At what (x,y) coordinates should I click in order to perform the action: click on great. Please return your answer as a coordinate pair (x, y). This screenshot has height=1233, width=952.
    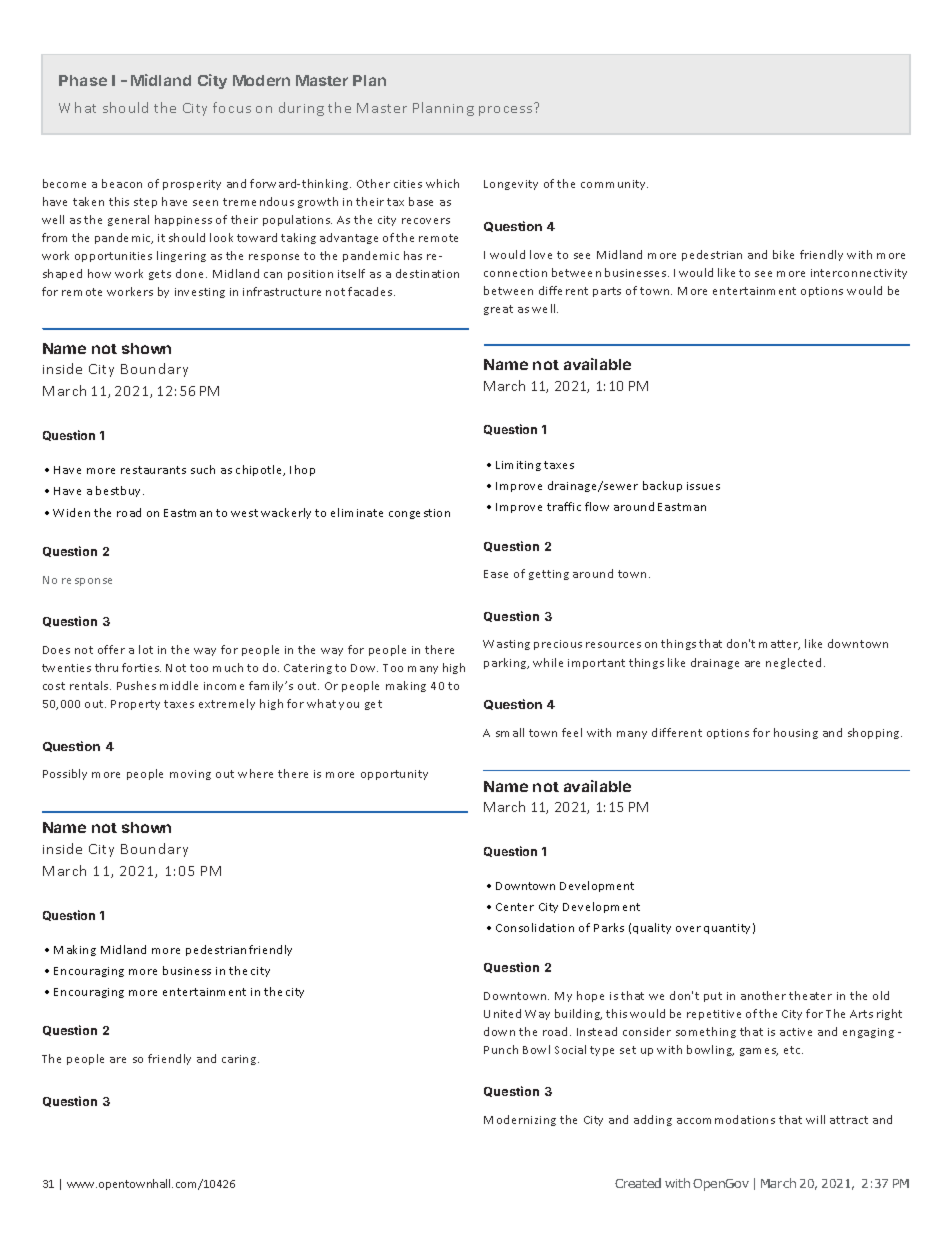
    Looking at the image, I should click on (498, 310).
